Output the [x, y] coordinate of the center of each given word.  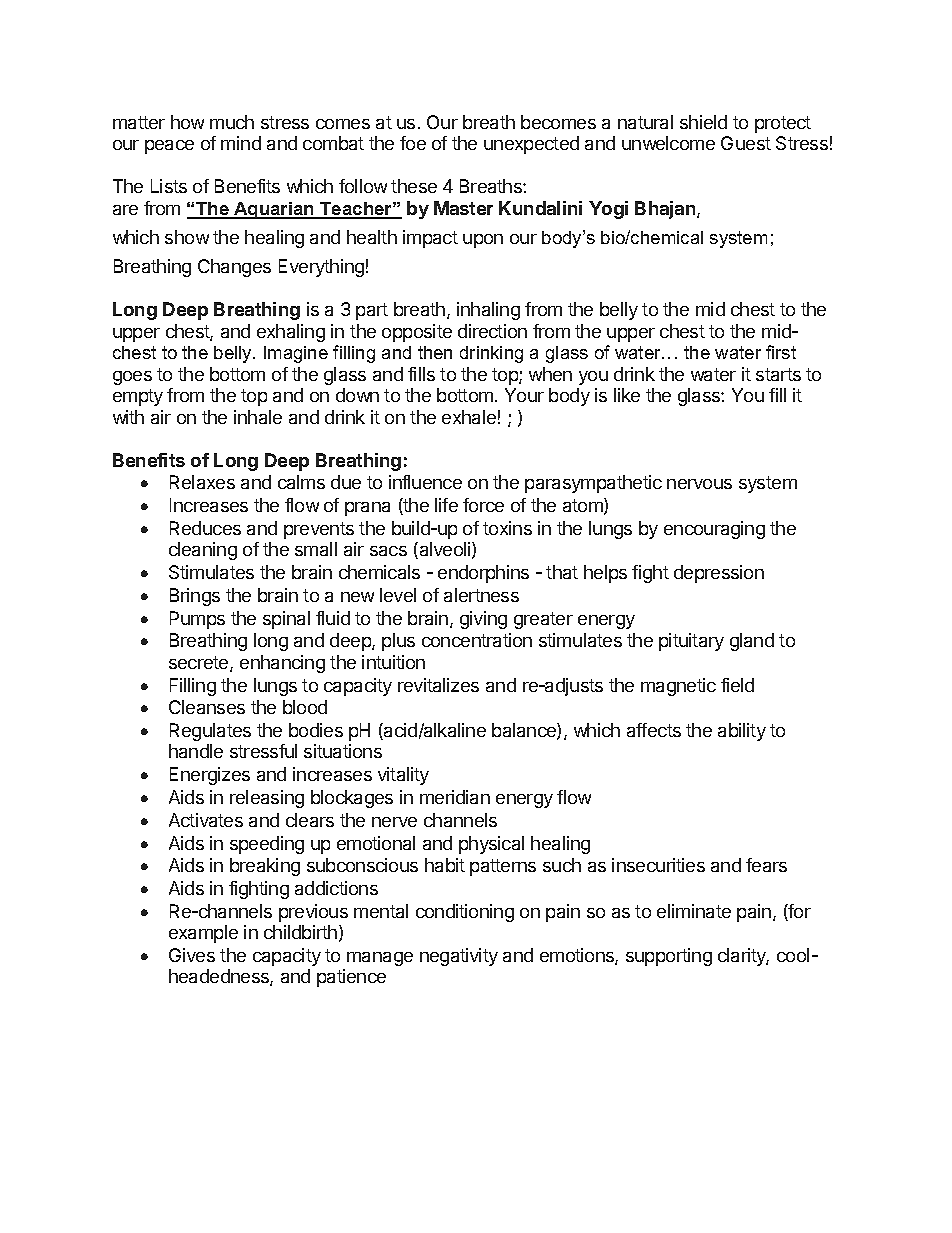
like [627, 395]
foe [413, 143]
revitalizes [438, 685]
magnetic [678, 687]
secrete [200, 664]
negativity [459, 957]
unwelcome [668, 143]
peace [169, 147]
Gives [192, 955]
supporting [669, 957]
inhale [258, 417]
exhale [469, 417]
